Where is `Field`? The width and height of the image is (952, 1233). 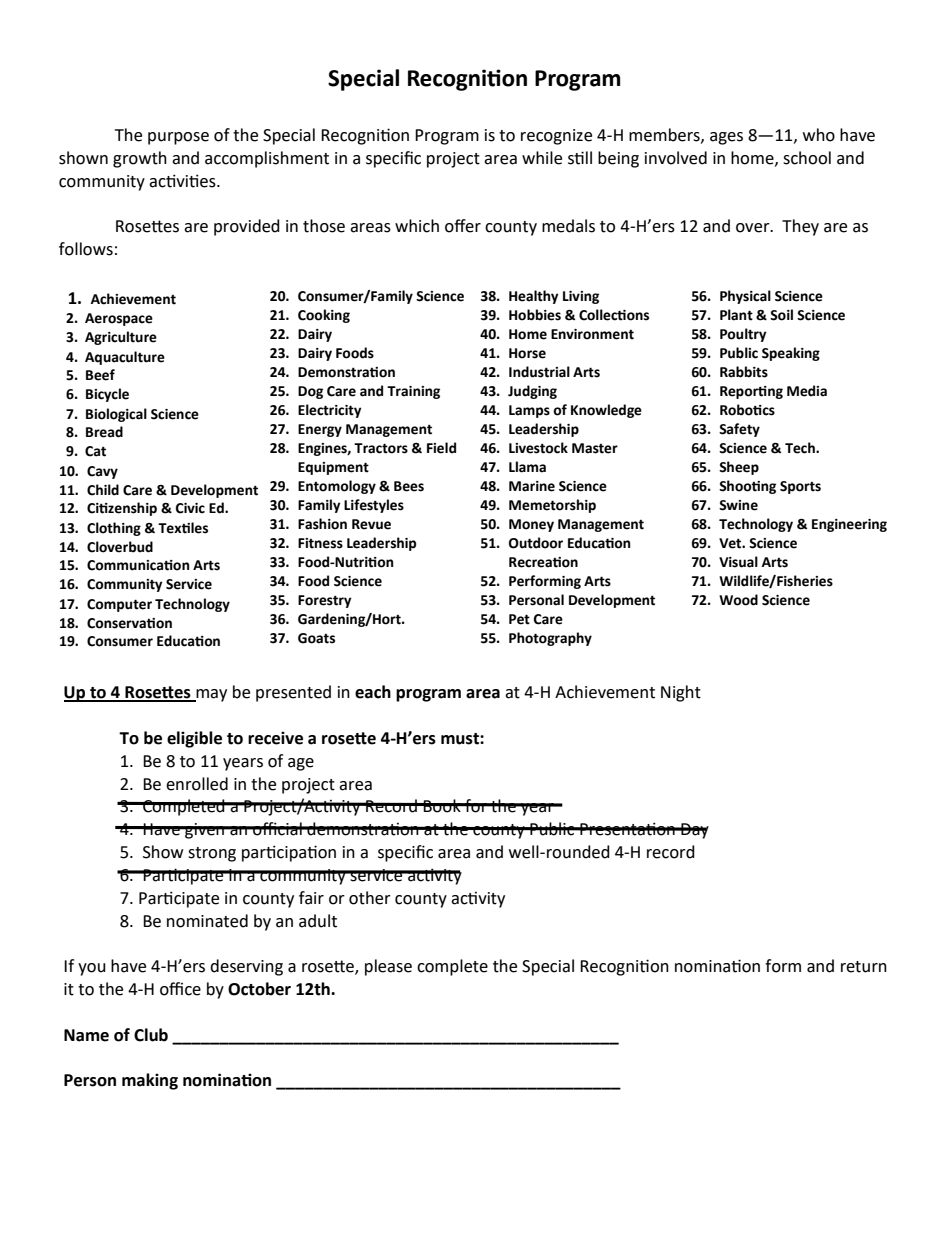 Field is located at coordinates (441, 448).
